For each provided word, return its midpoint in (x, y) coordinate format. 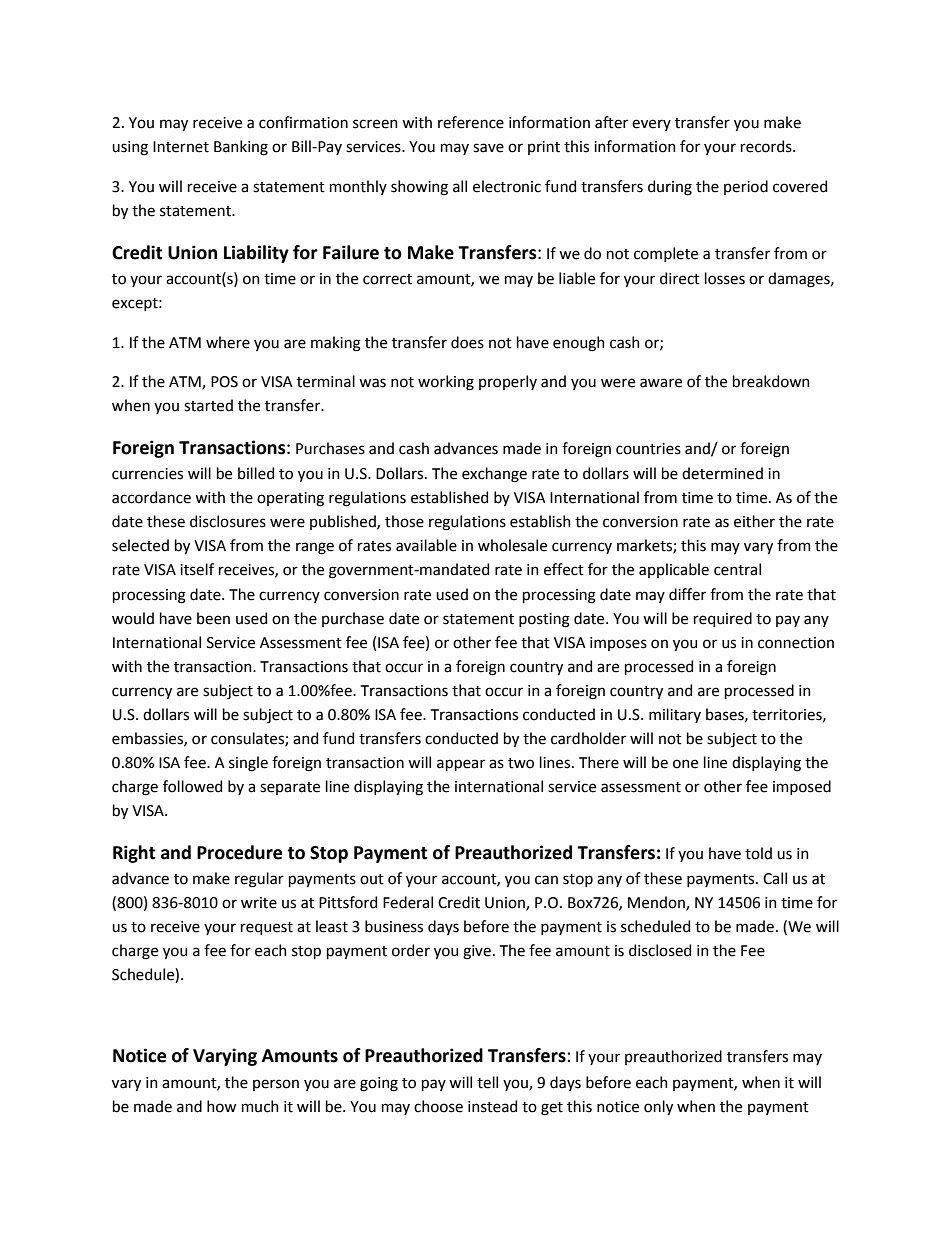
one (685, 764)
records (767, 146)
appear (461, 765)
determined (722, 473)
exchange (494, 475)
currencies (147, 474)
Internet (181, 147)
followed (192, 786)
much (260, 1106)
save (488, 148)
